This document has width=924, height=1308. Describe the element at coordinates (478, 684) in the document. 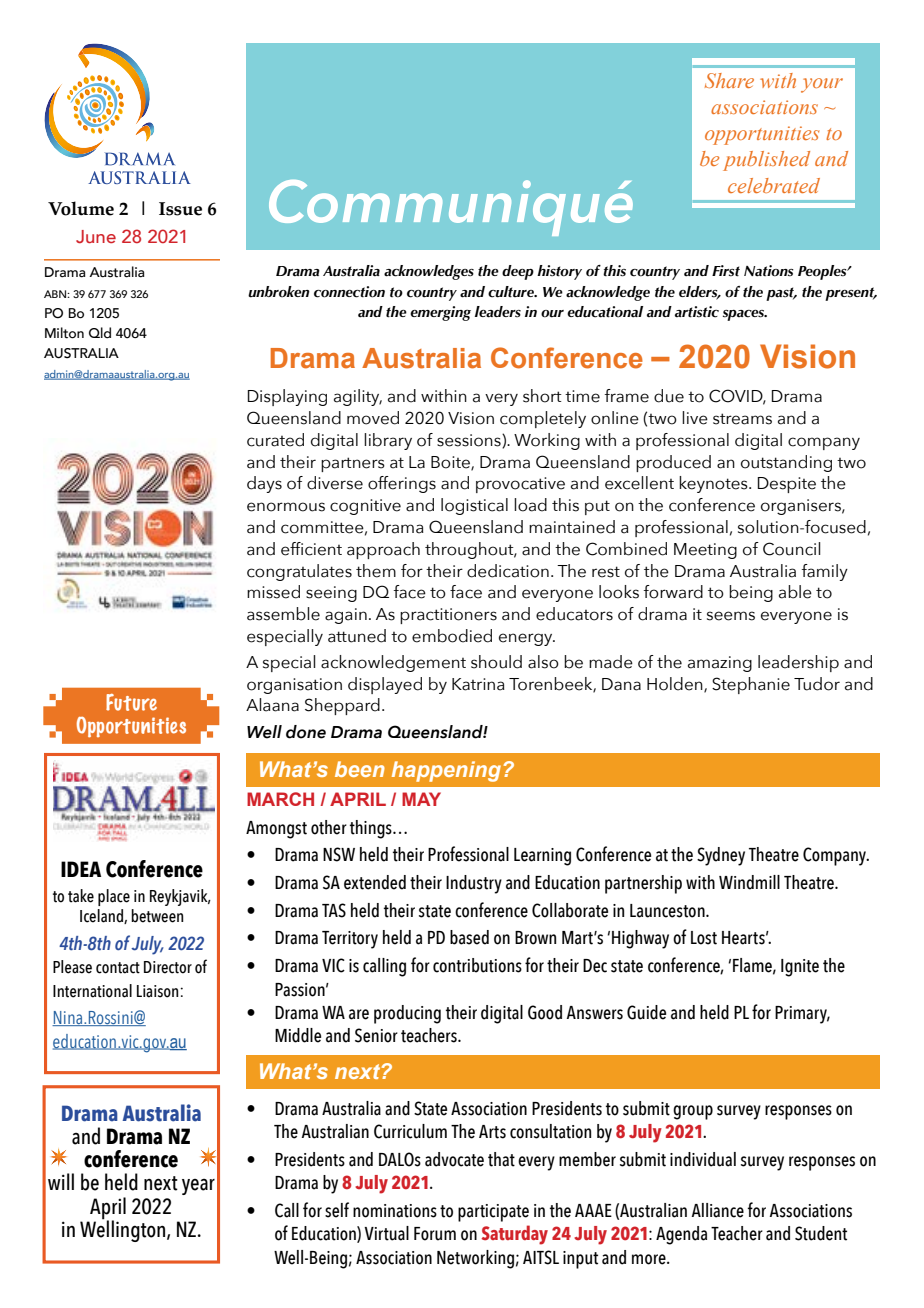

I see `Katrina` at that location.
